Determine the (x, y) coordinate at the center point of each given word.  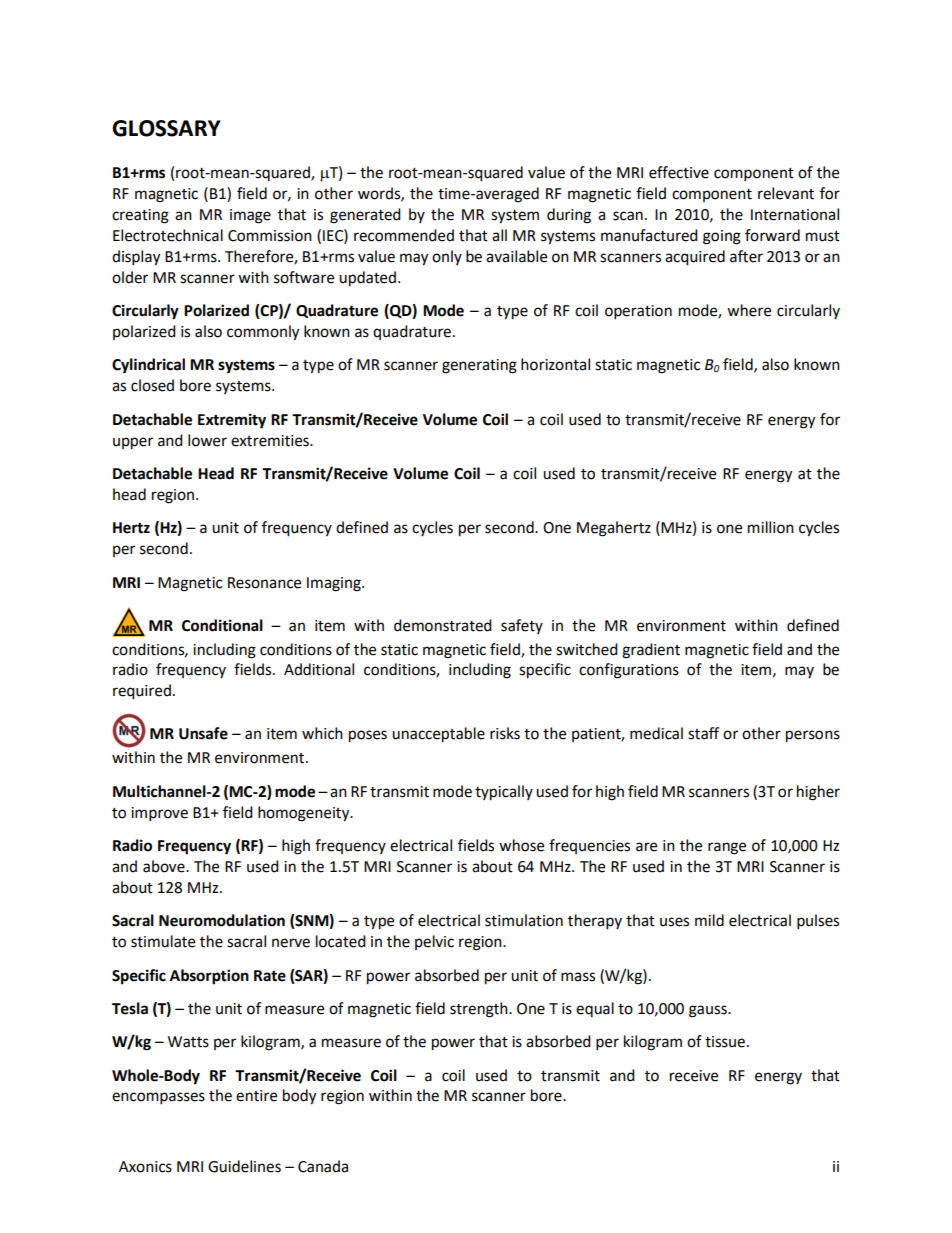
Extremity (232, 421)
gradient (651, 651)
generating (479, 366)
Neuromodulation (222, 920)
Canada (323, 1166)
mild (709, 920)
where (749, 310)
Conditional (222, 625)
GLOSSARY (166, 128)
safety (522, 626)
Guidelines (244, 1166)
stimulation (524, 920)
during (569, 216)
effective (679, 172)
